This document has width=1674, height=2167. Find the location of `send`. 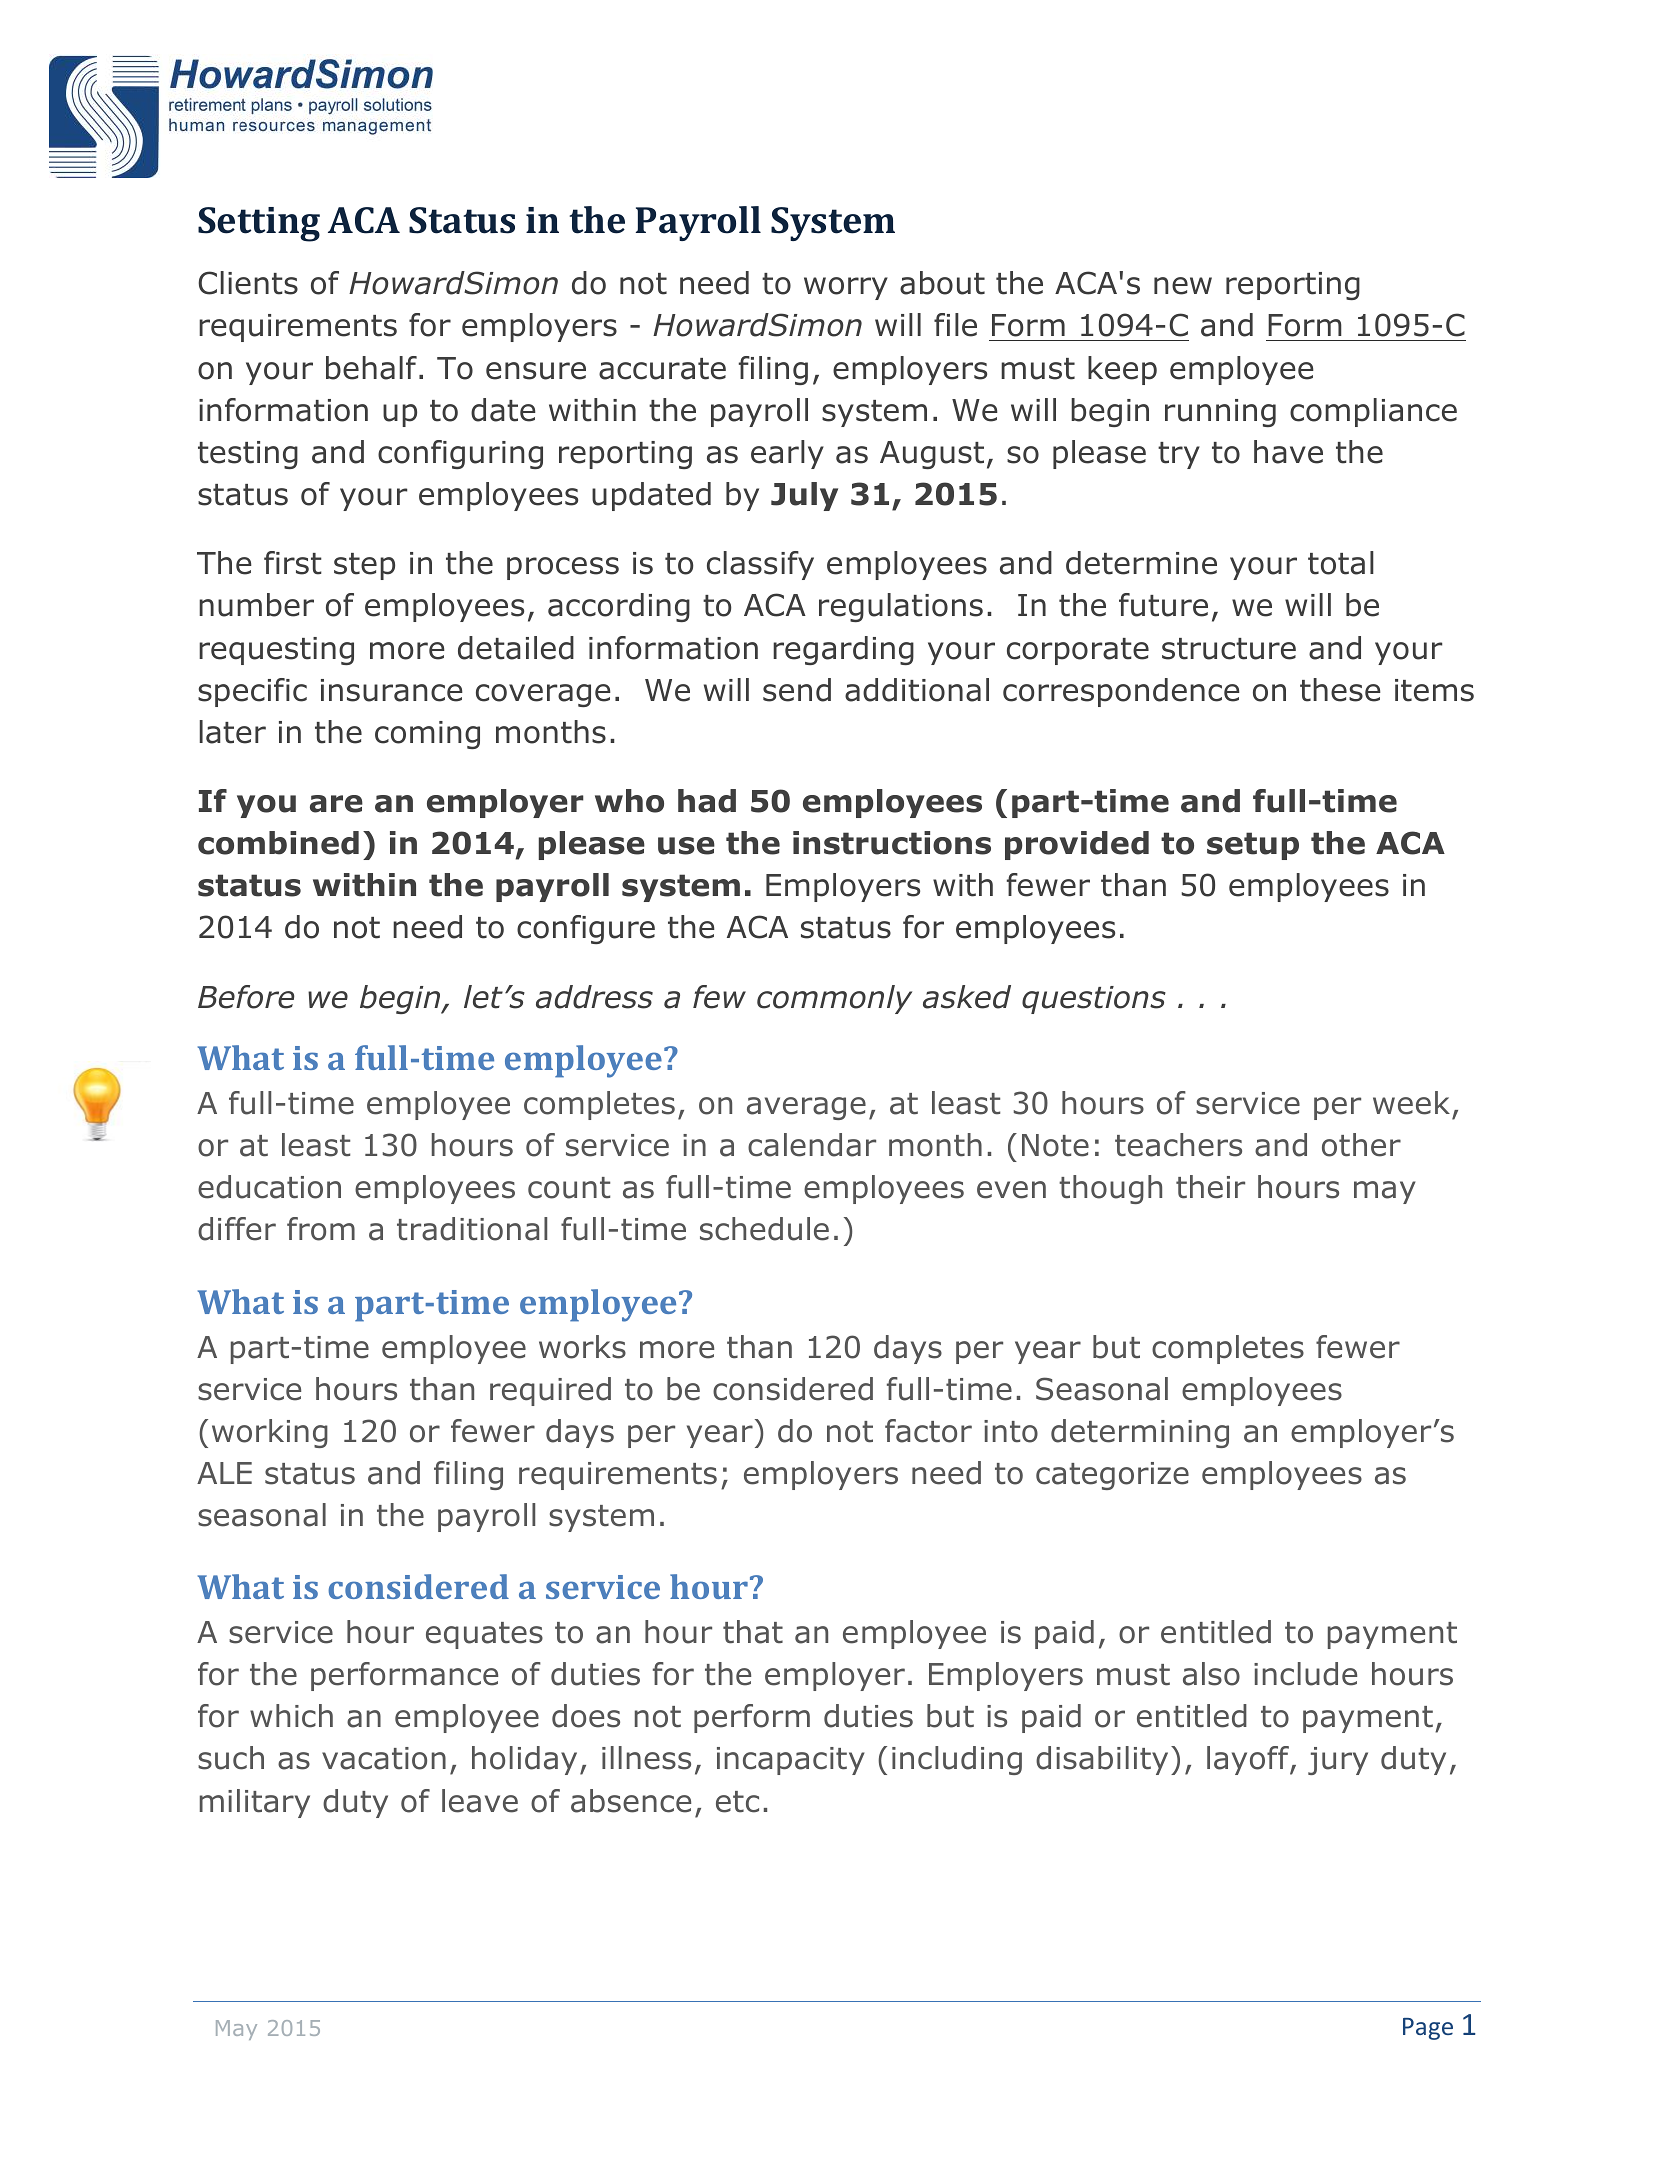

send is located at coordinates (797, 690).
